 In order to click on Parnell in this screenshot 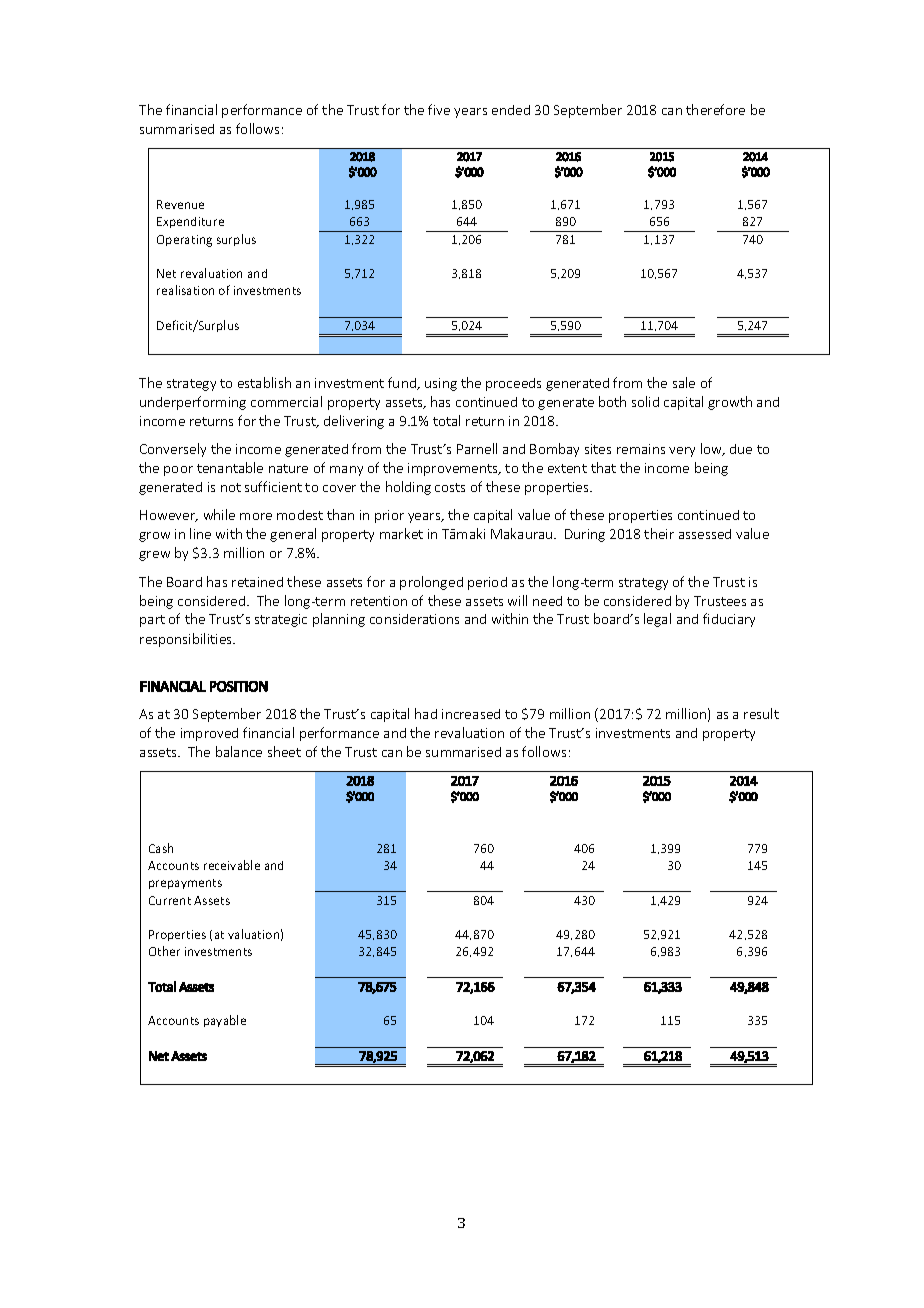, I will do `click(477, 448)`.
